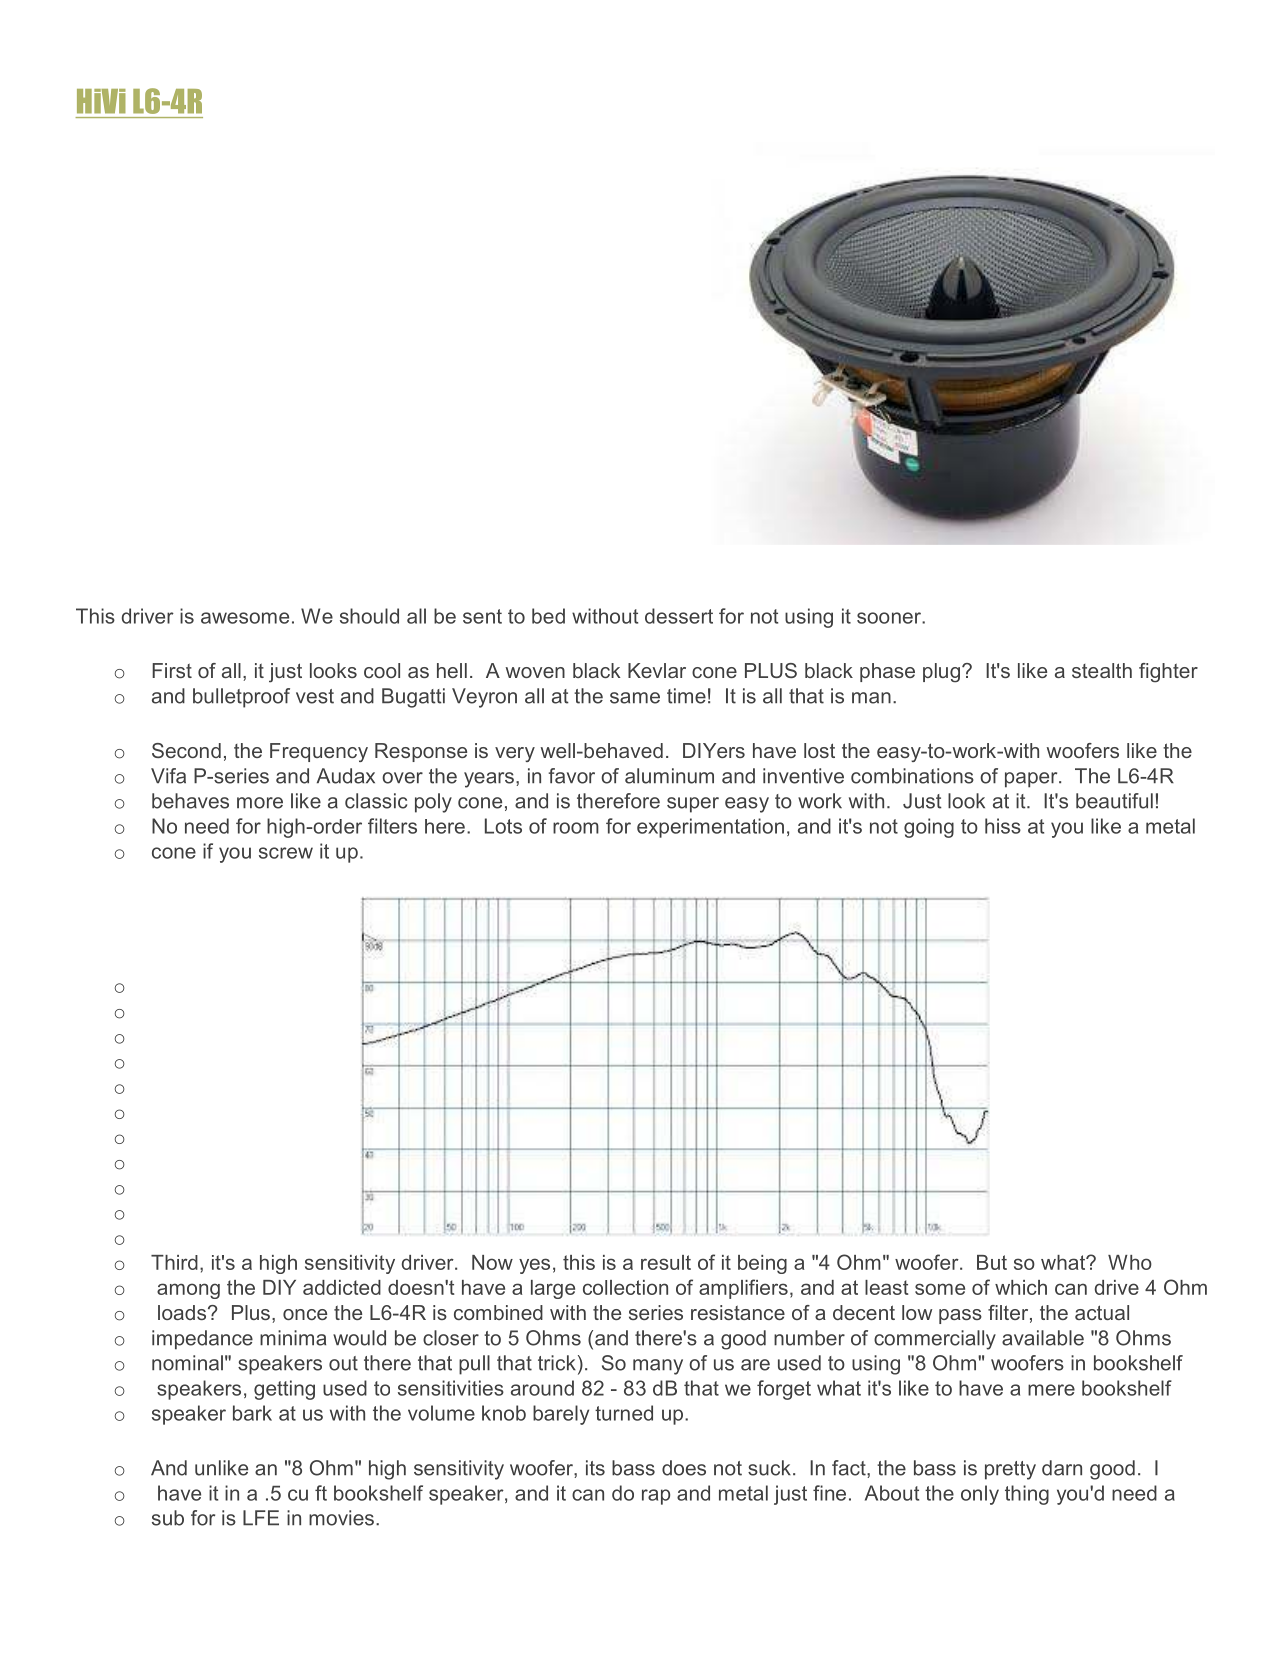  I want to click on result, so click(666, 1262).
